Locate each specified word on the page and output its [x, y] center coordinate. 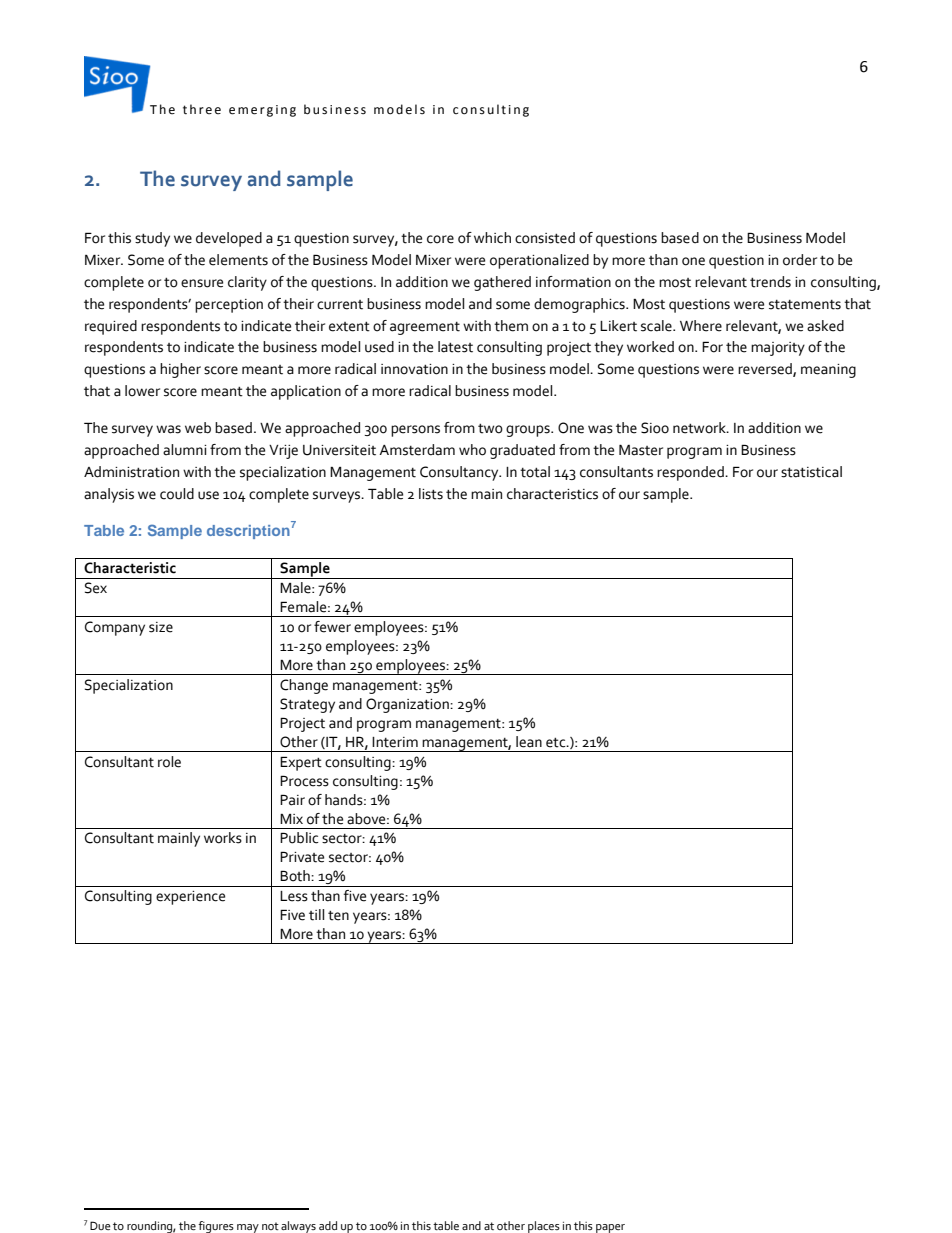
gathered [502, 283]
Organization [408, 705]
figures [216, 1227]
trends [770, 282]
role [169, 762]
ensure [202, 283]
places [544, 1227]
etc [557, 743]
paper [610, 1228]
